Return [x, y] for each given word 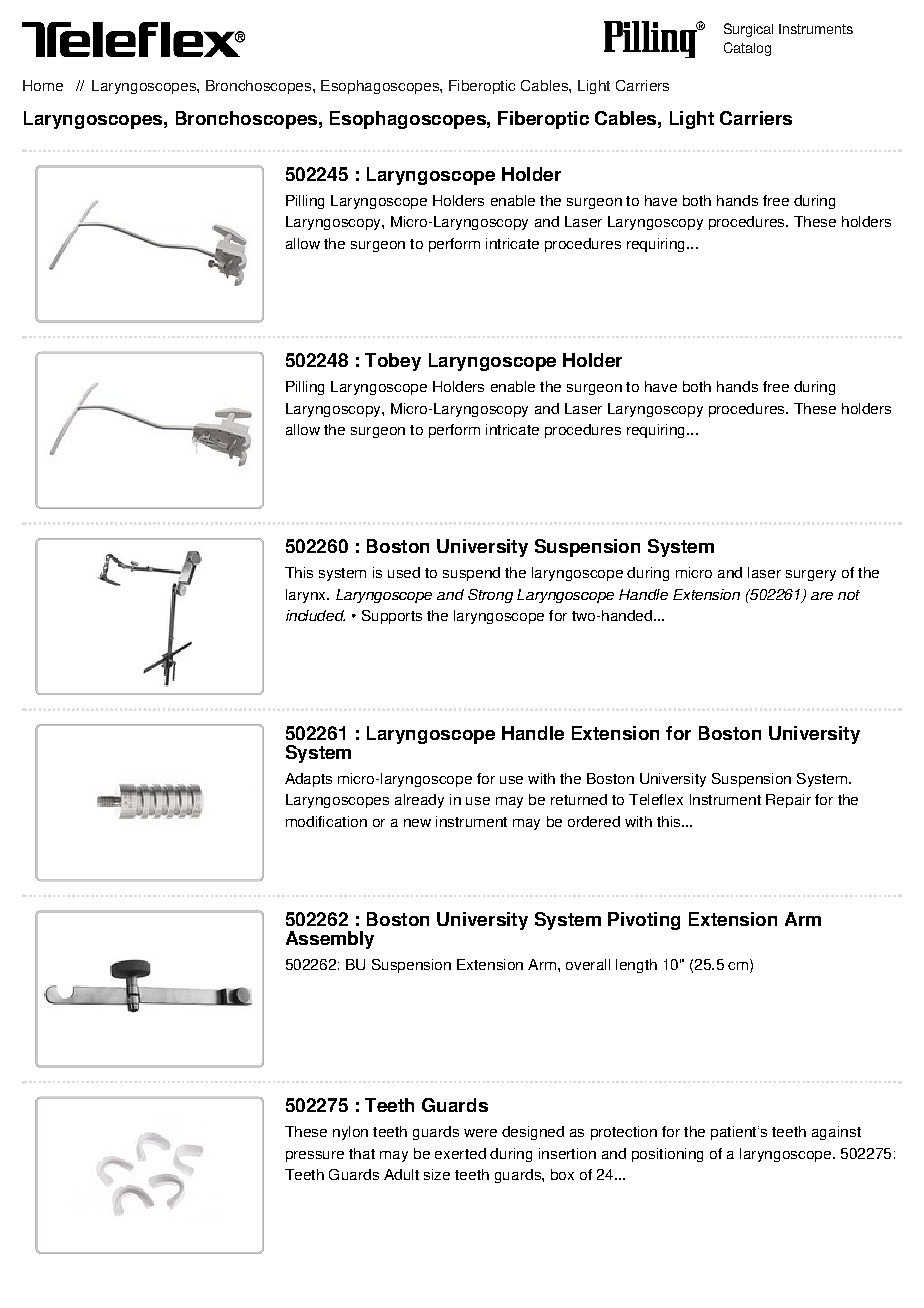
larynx [307, 596]
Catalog [747, 49]
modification [326, 821]
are [822, 596]
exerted [460, 1153]
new [417, 823]
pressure [315, 1156]
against [836, 1133]
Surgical [748, 30]
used [404, 572]
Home [43, 85]
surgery [811, 575]
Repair [788, 801]
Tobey [393, 362]
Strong [490, 596]
